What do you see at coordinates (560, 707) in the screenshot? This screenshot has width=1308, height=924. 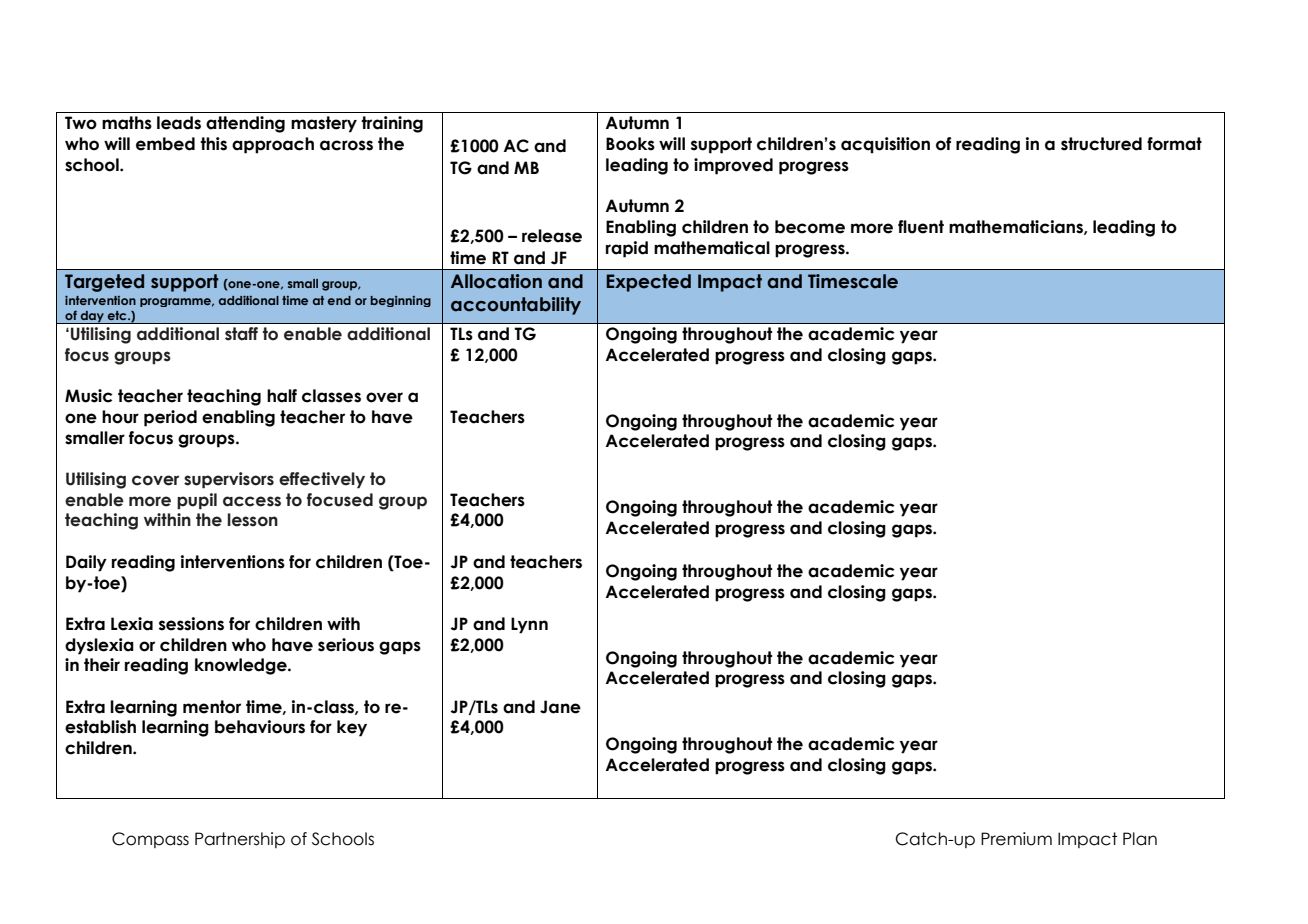 I see `Jane` at bounding box center [560, 707].
